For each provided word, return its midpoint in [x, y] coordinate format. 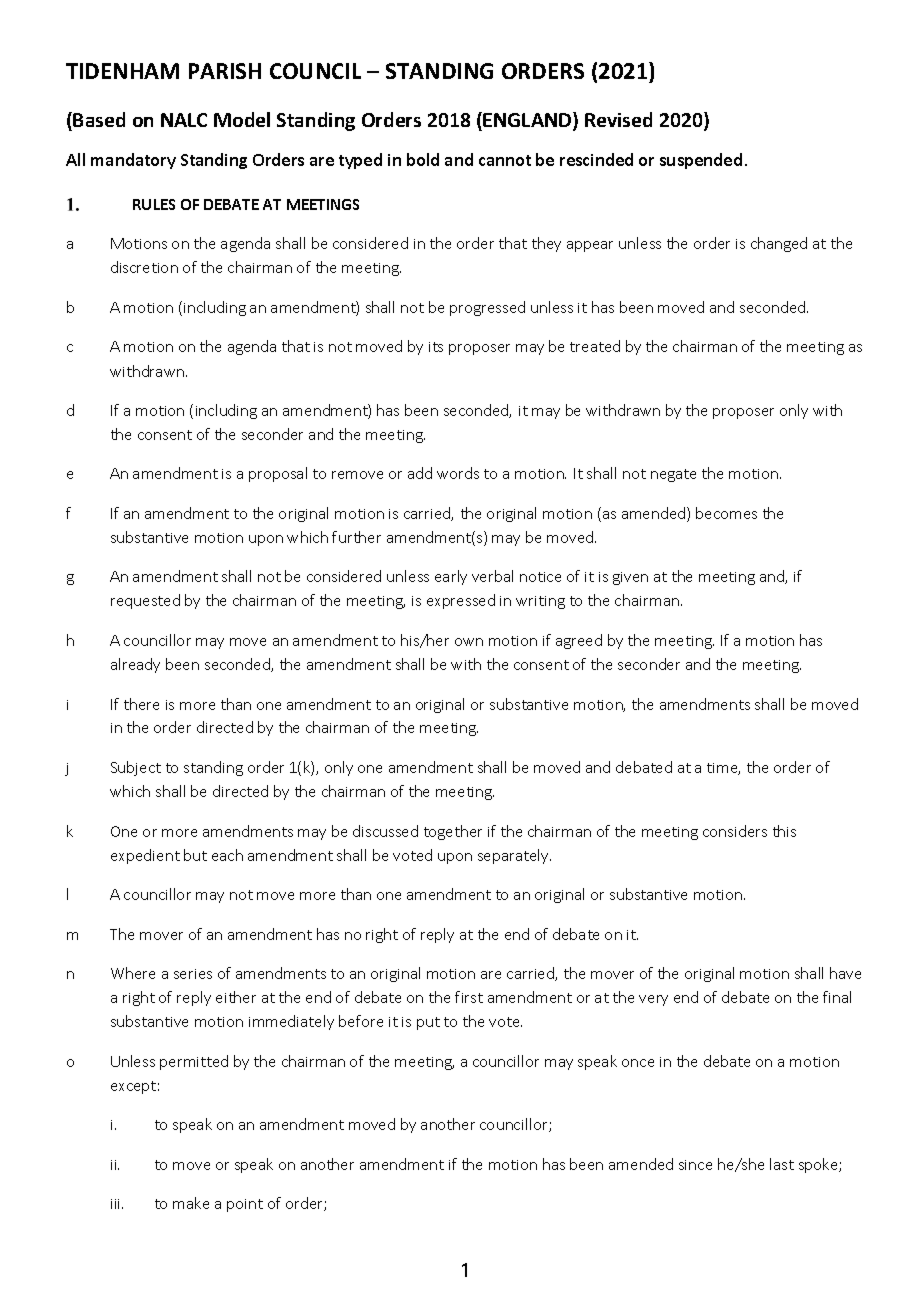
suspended [701, 161]
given [630, 578]
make [191, 1203]
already [135, 665]
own [469, 642]
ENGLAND [528, 121]
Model [242, 119]
